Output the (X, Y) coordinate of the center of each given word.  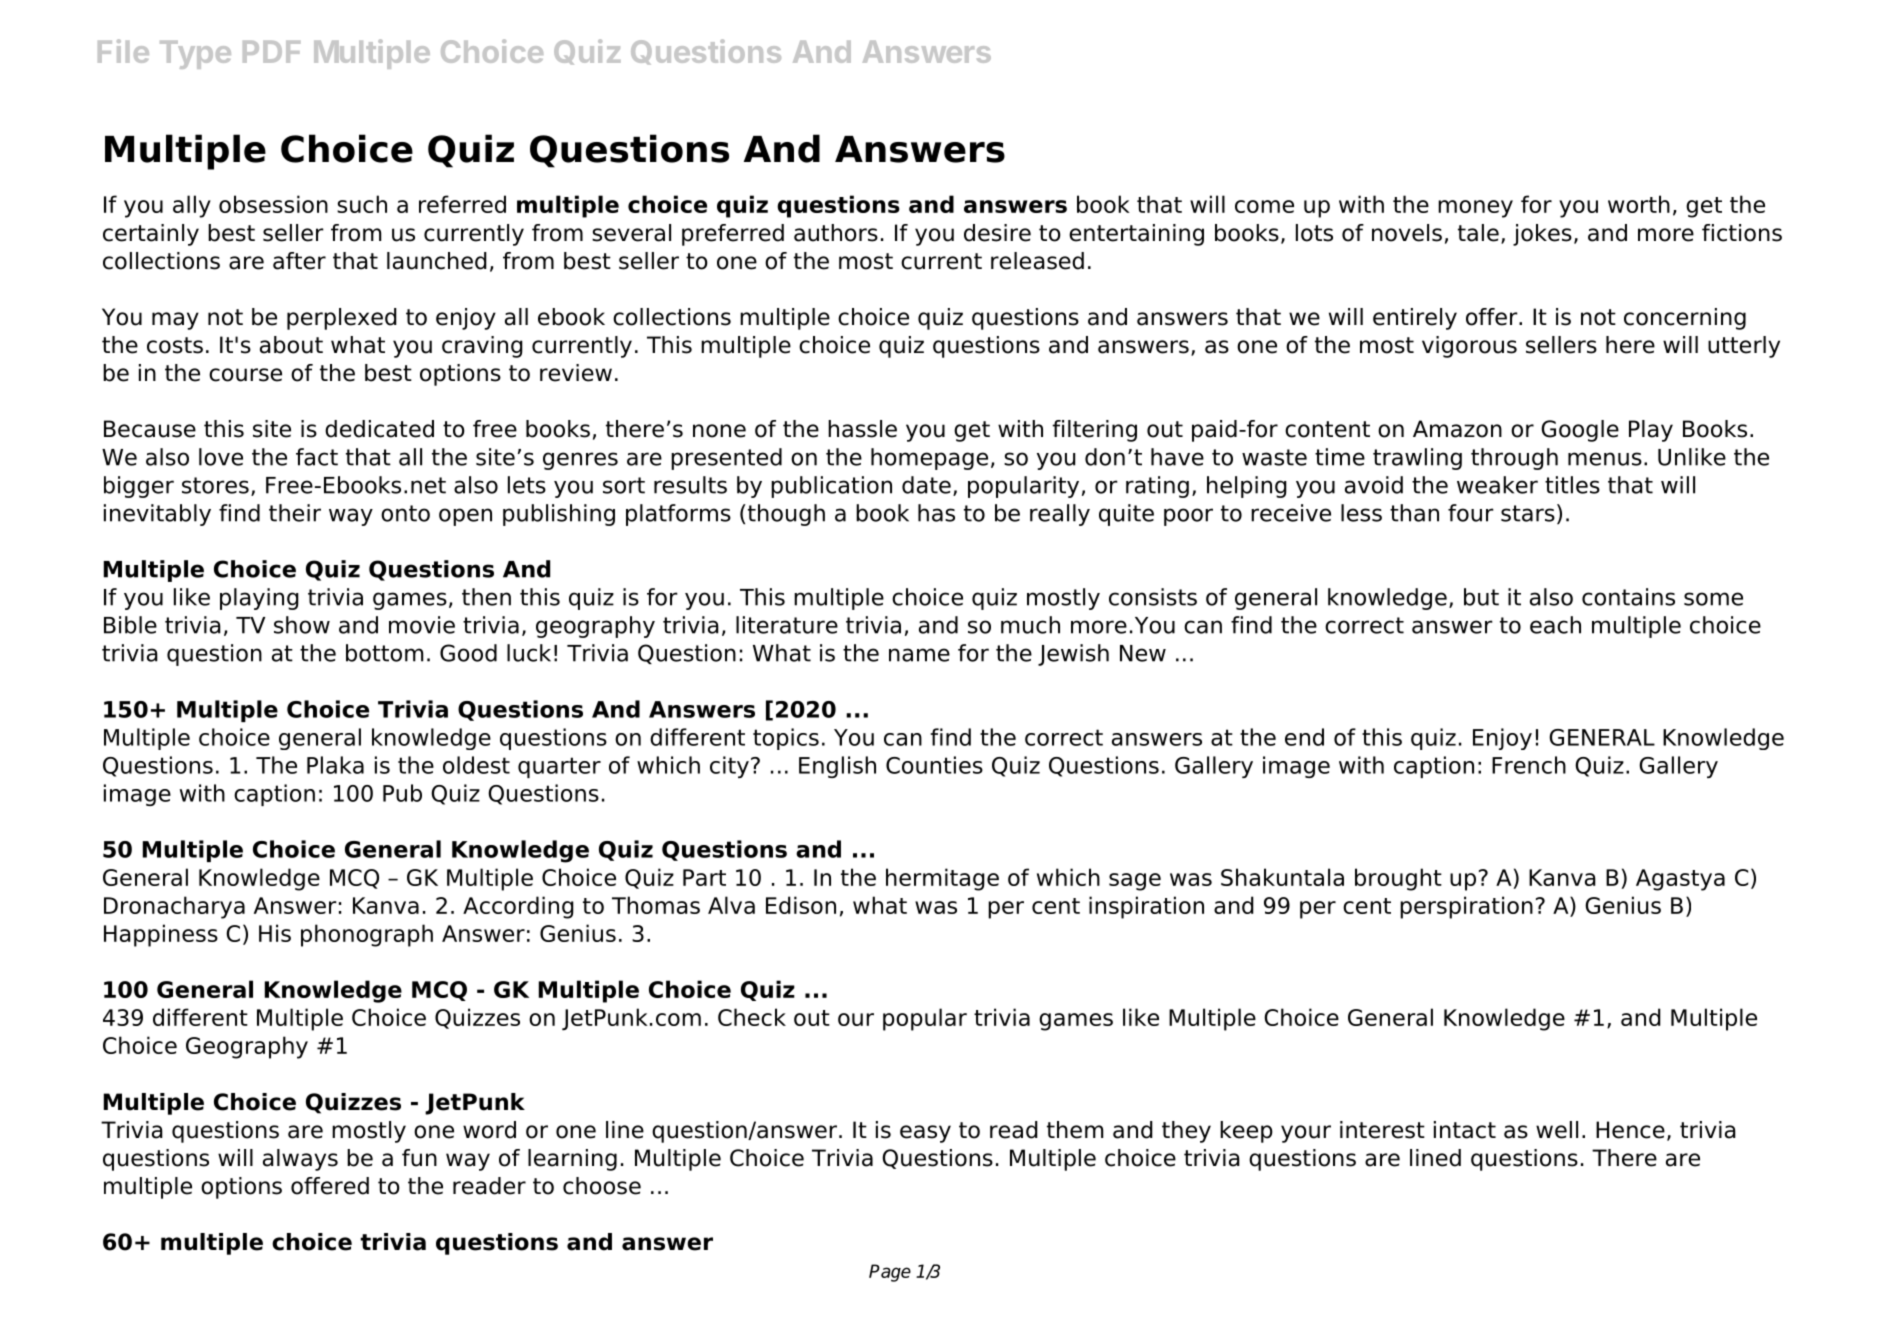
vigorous (1469, 347)
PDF (271, 52)
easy (925, 1134)
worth (1639, 204)
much (1030, 625)
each (1555, 625)
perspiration (1466, 907)
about (291, 345)
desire (997, 233)
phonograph (367, 935)
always (300, 1160)
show (302, 625)
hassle (862, 429)
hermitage (942, 879)
